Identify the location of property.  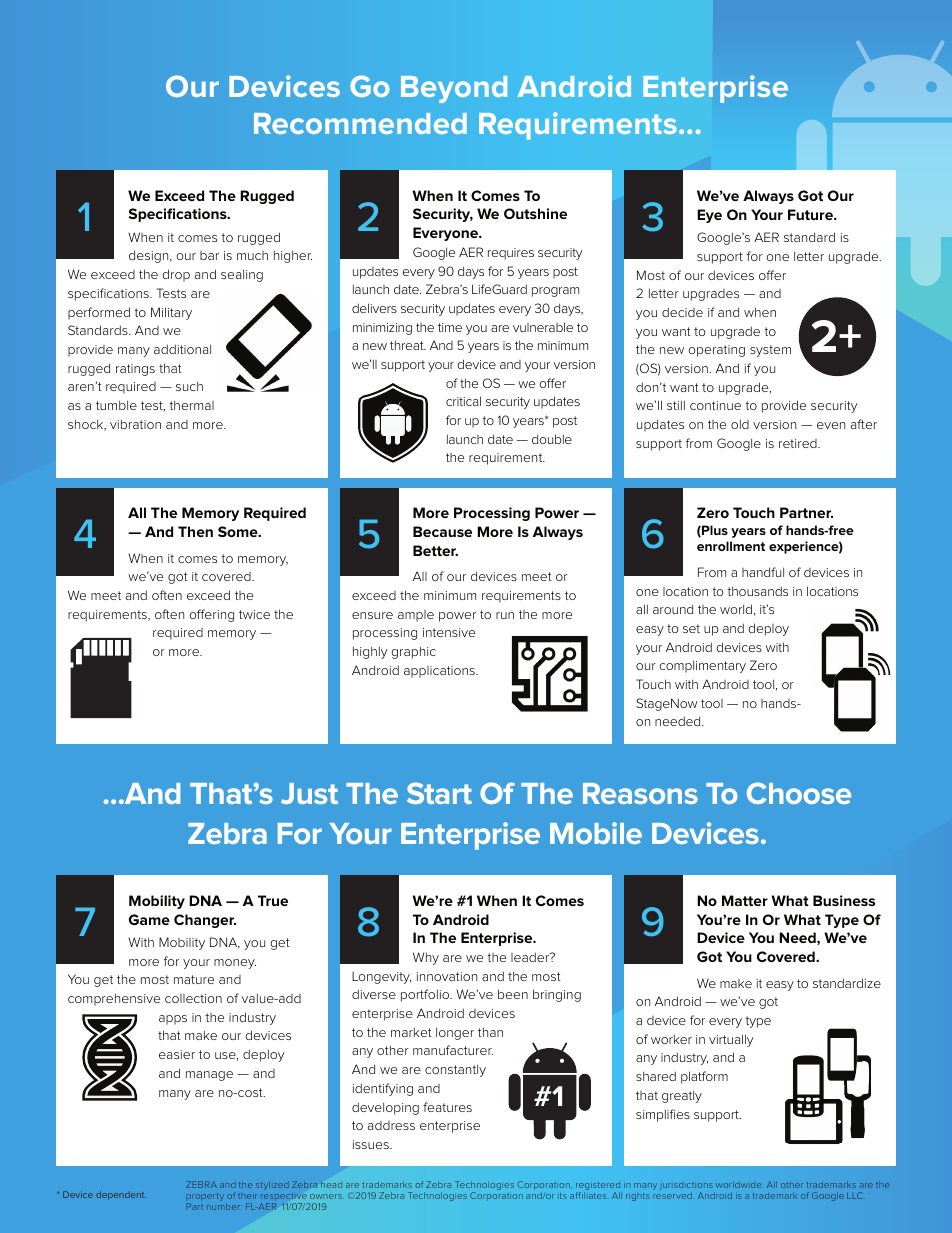
(205, 1198).
